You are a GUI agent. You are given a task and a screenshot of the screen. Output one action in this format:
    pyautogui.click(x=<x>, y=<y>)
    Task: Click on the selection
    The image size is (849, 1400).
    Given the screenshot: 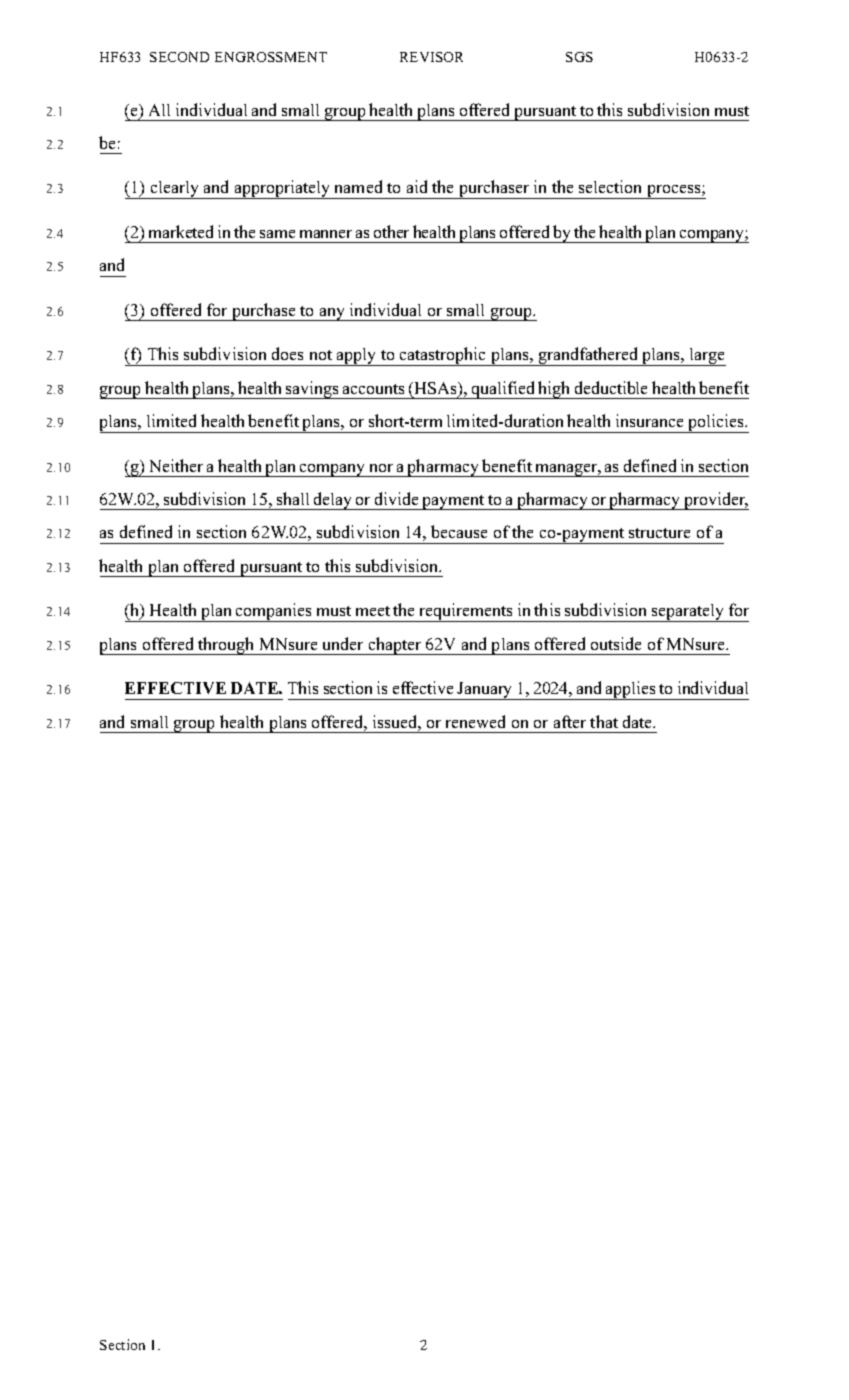 What is the action you would take?
    pyautogui.click(x=610, y=186)
